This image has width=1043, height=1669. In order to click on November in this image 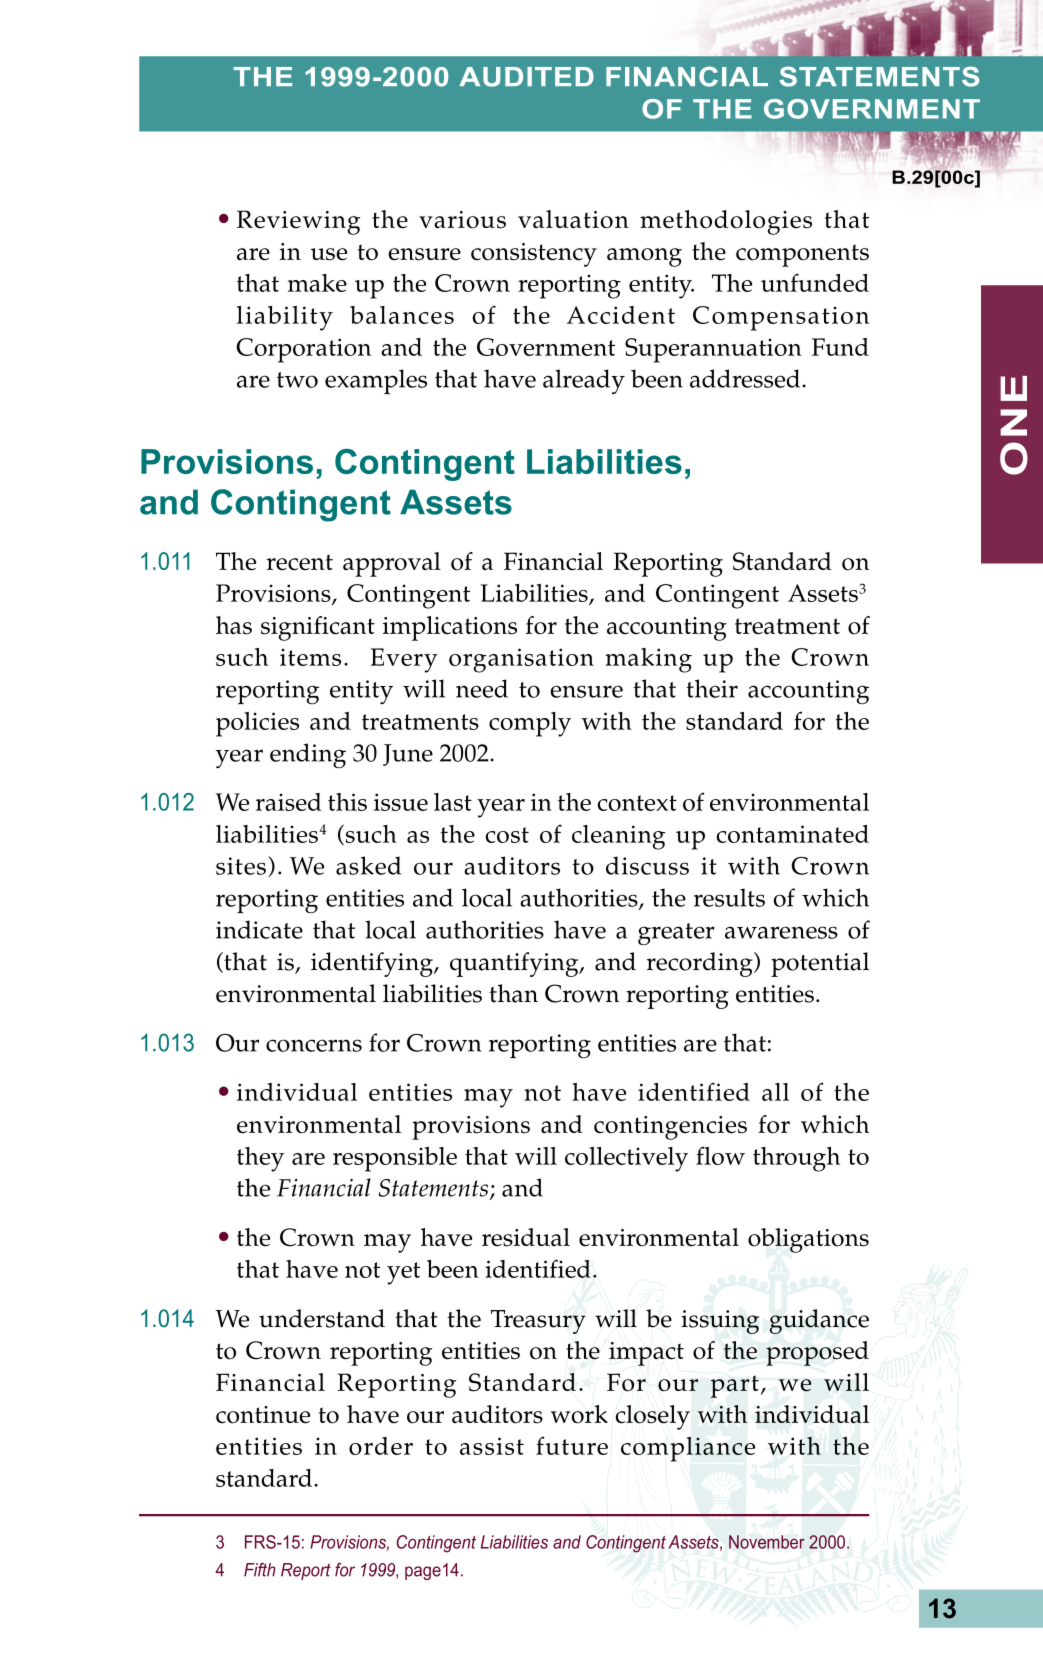, I will do `click(767, 1542)`.
